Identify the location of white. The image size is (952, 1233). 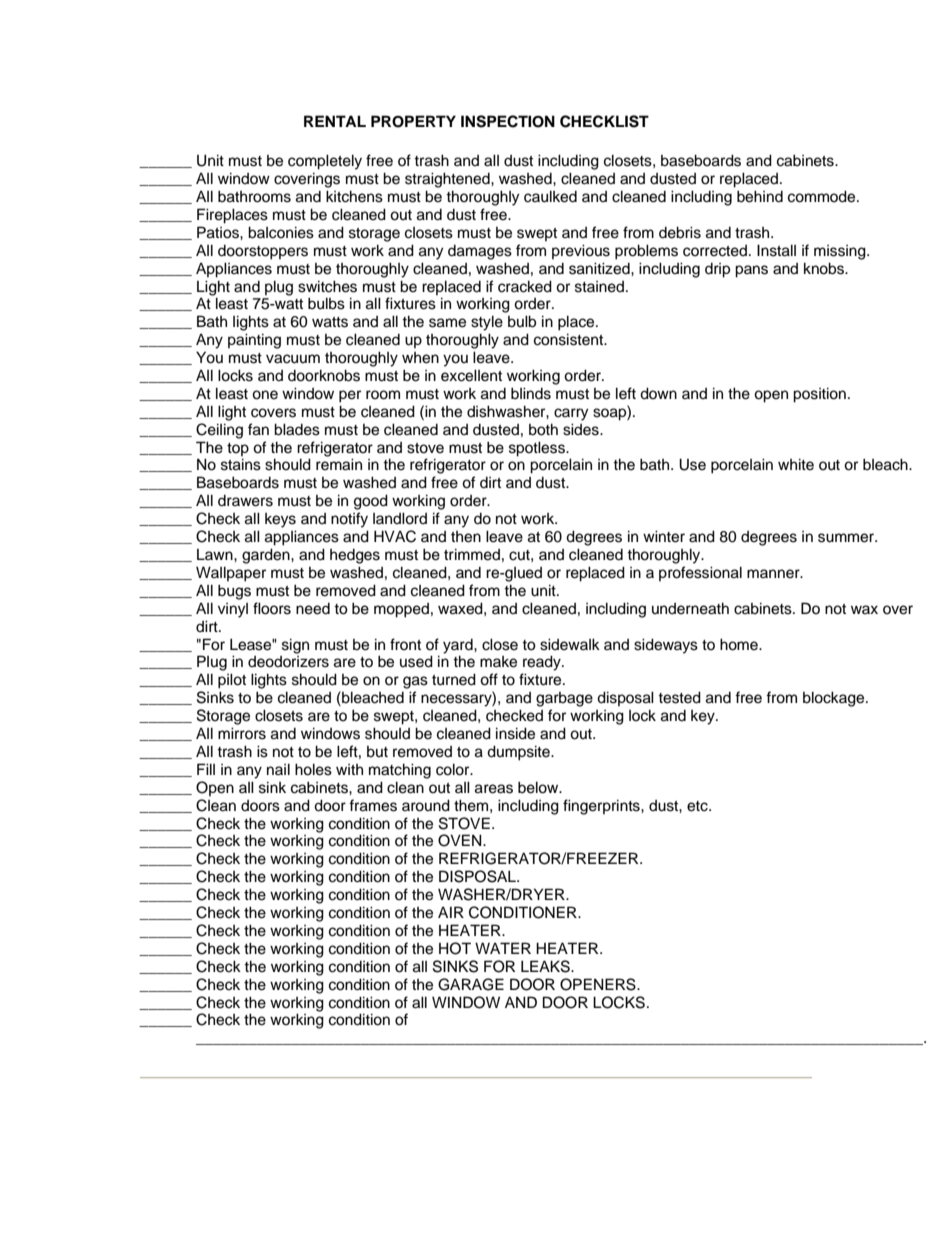
(796, 464).
